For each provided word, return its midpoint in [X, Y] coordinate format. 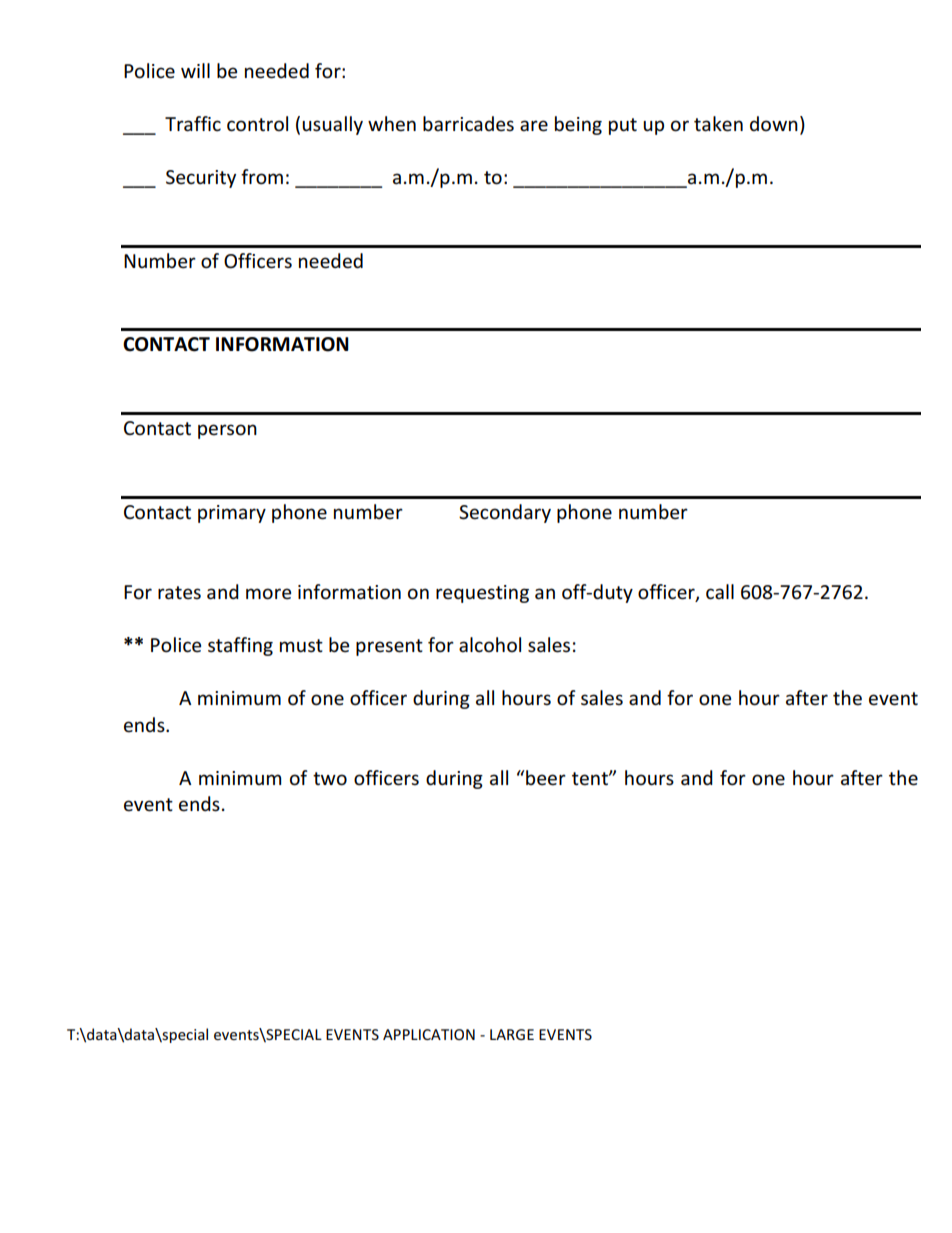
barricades [468, 124]
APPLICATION [429, 1034]
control [257, 124]
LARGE [512, 1034]
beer [545, 778]
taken [718, 124]
